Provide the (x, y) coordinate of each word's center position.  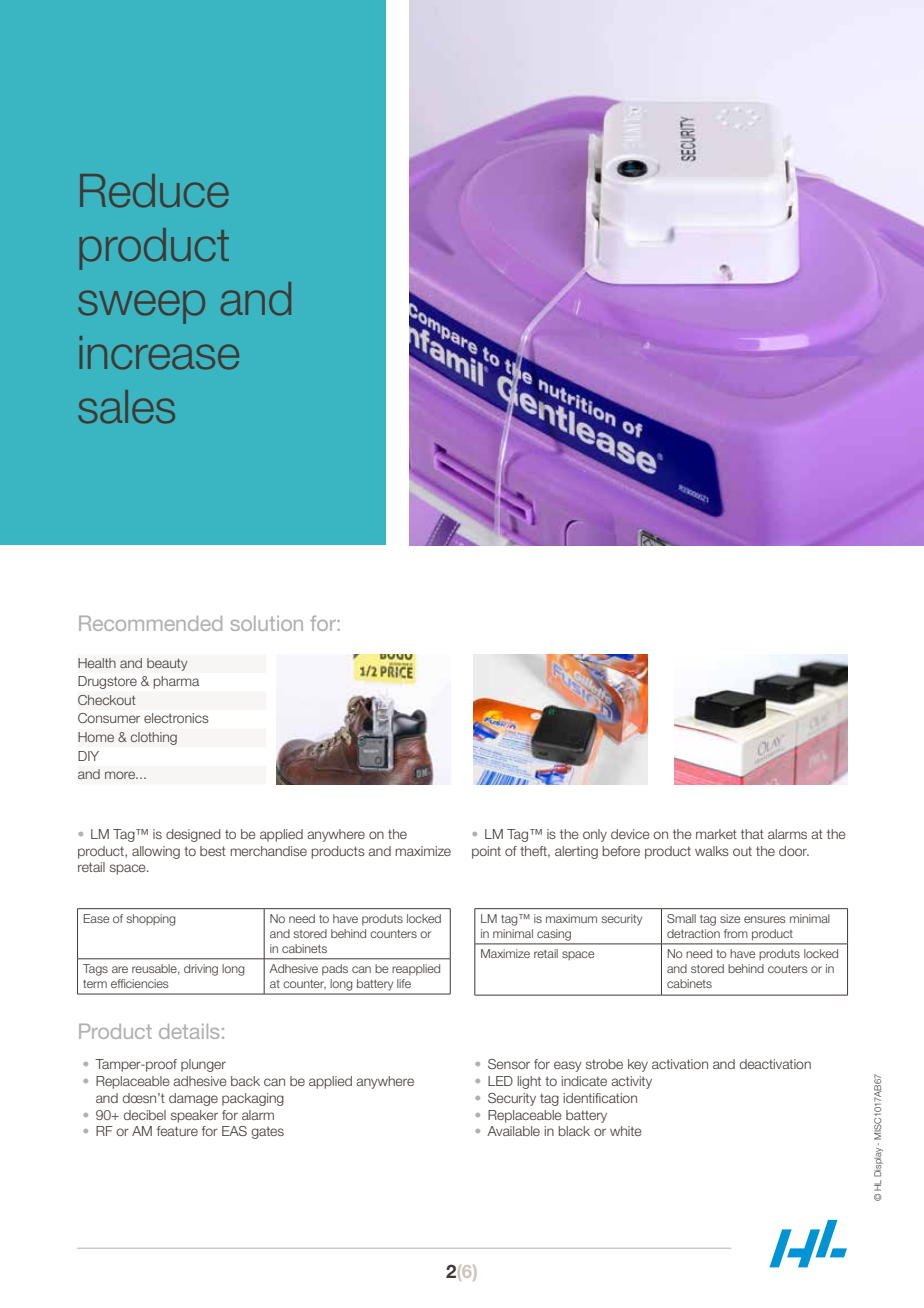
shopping (151, 920)
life (404, 983)
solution (267, 623)
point (486, 852)
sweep (141, 307)
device (630, 834)
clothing (153, 738)
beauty (167, 664)
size (730, 918)
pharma (176, 682)
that (752, 834)
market (716, 834)
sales (126, 407)
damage (193, 1099)
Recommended (150, 623)
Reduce (154, 191)
